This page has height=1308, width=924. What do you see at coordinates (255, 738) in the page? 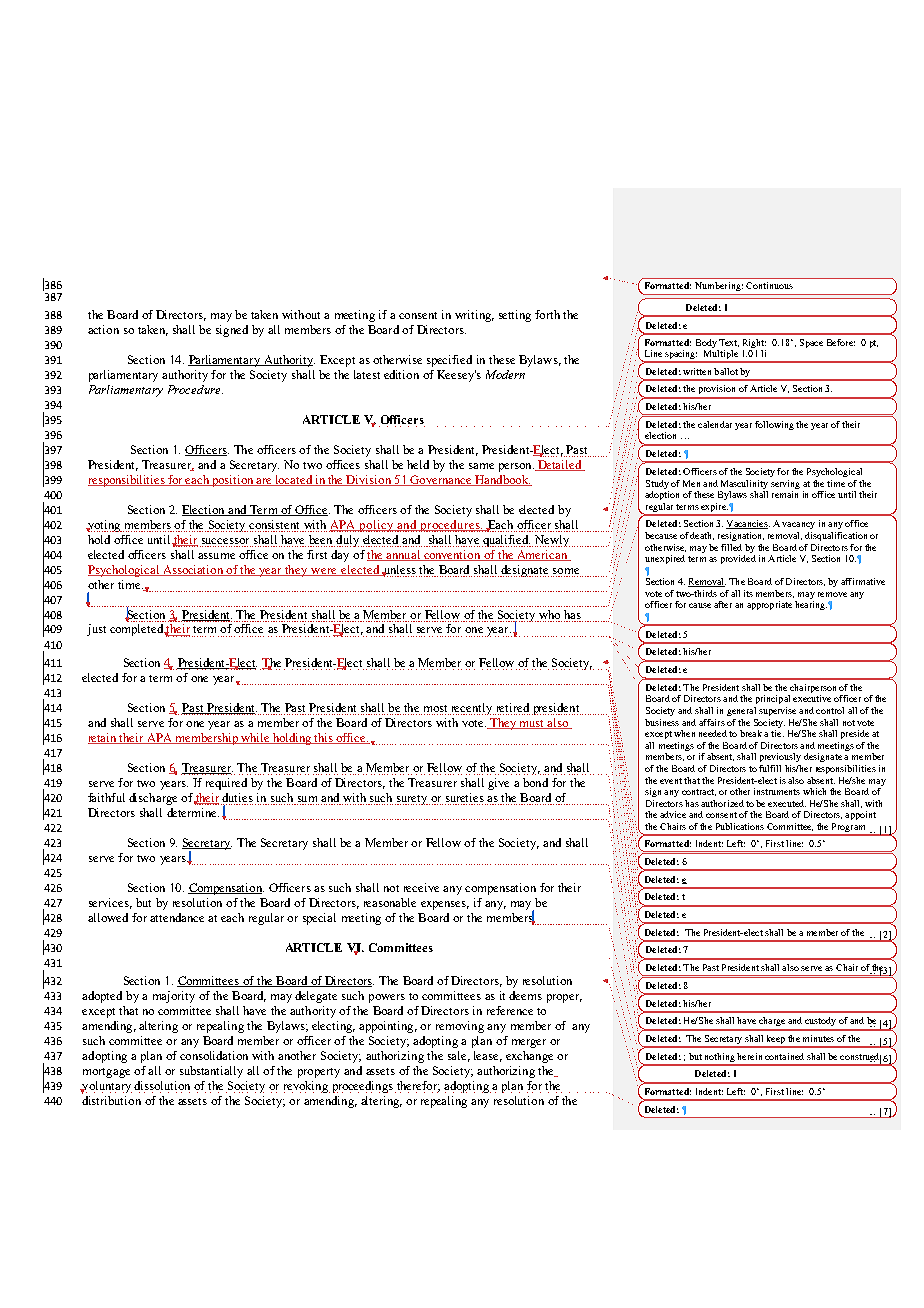
I see `while` at bounding box center [255, 738].
